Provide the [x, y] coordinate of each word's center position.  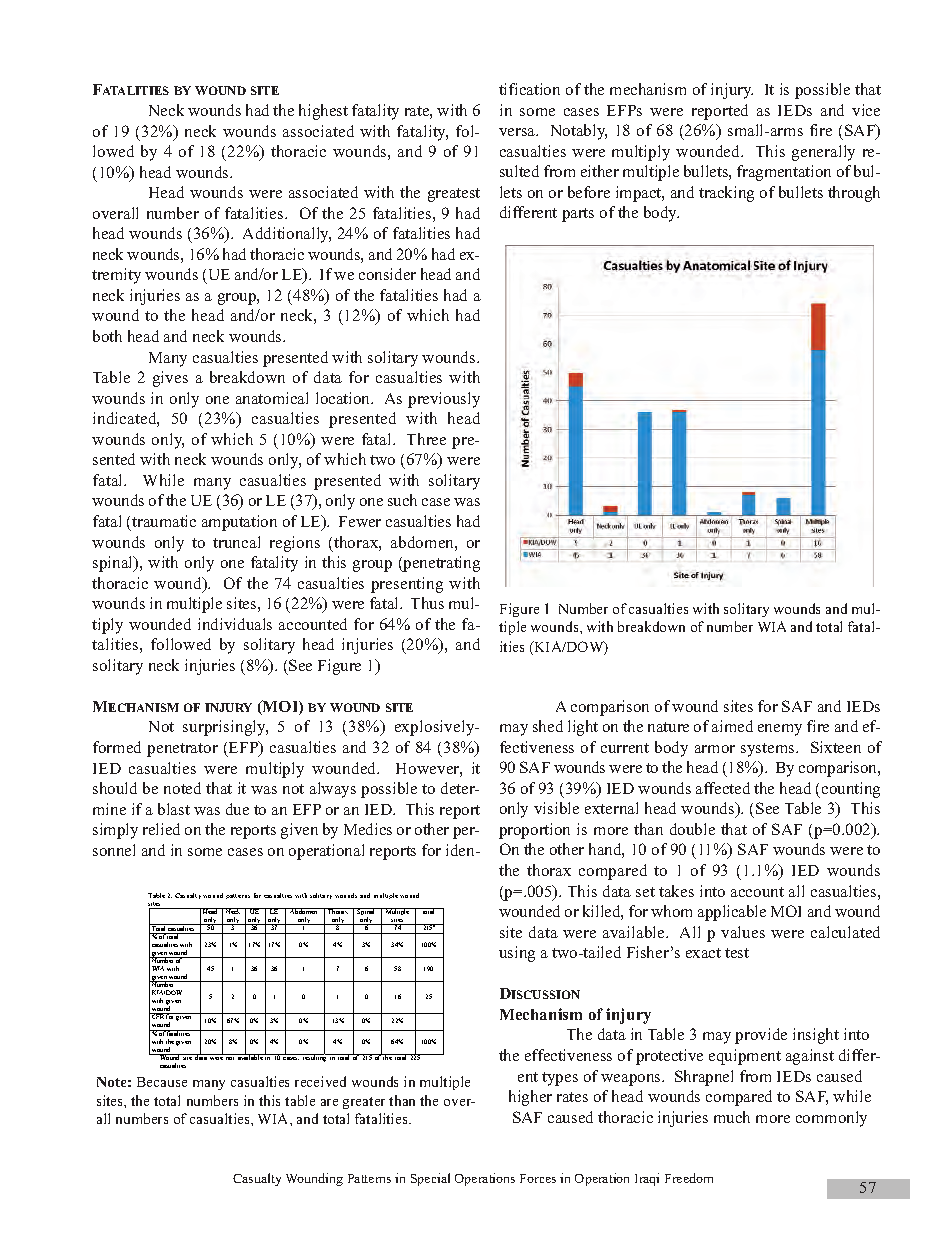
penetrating [440, 564]
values [743, 932]
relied [161, 829]
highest [323, 112]
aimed [732, 726]
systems [769, 750]
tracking [726, 194]
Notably [579, 132]
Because [162, 1082]
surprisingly [225, 728]
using [517, 954]
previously [444, 400]
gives [170, 379]
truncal [236, 542]
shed [548, 726]
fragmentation [784, 173]
